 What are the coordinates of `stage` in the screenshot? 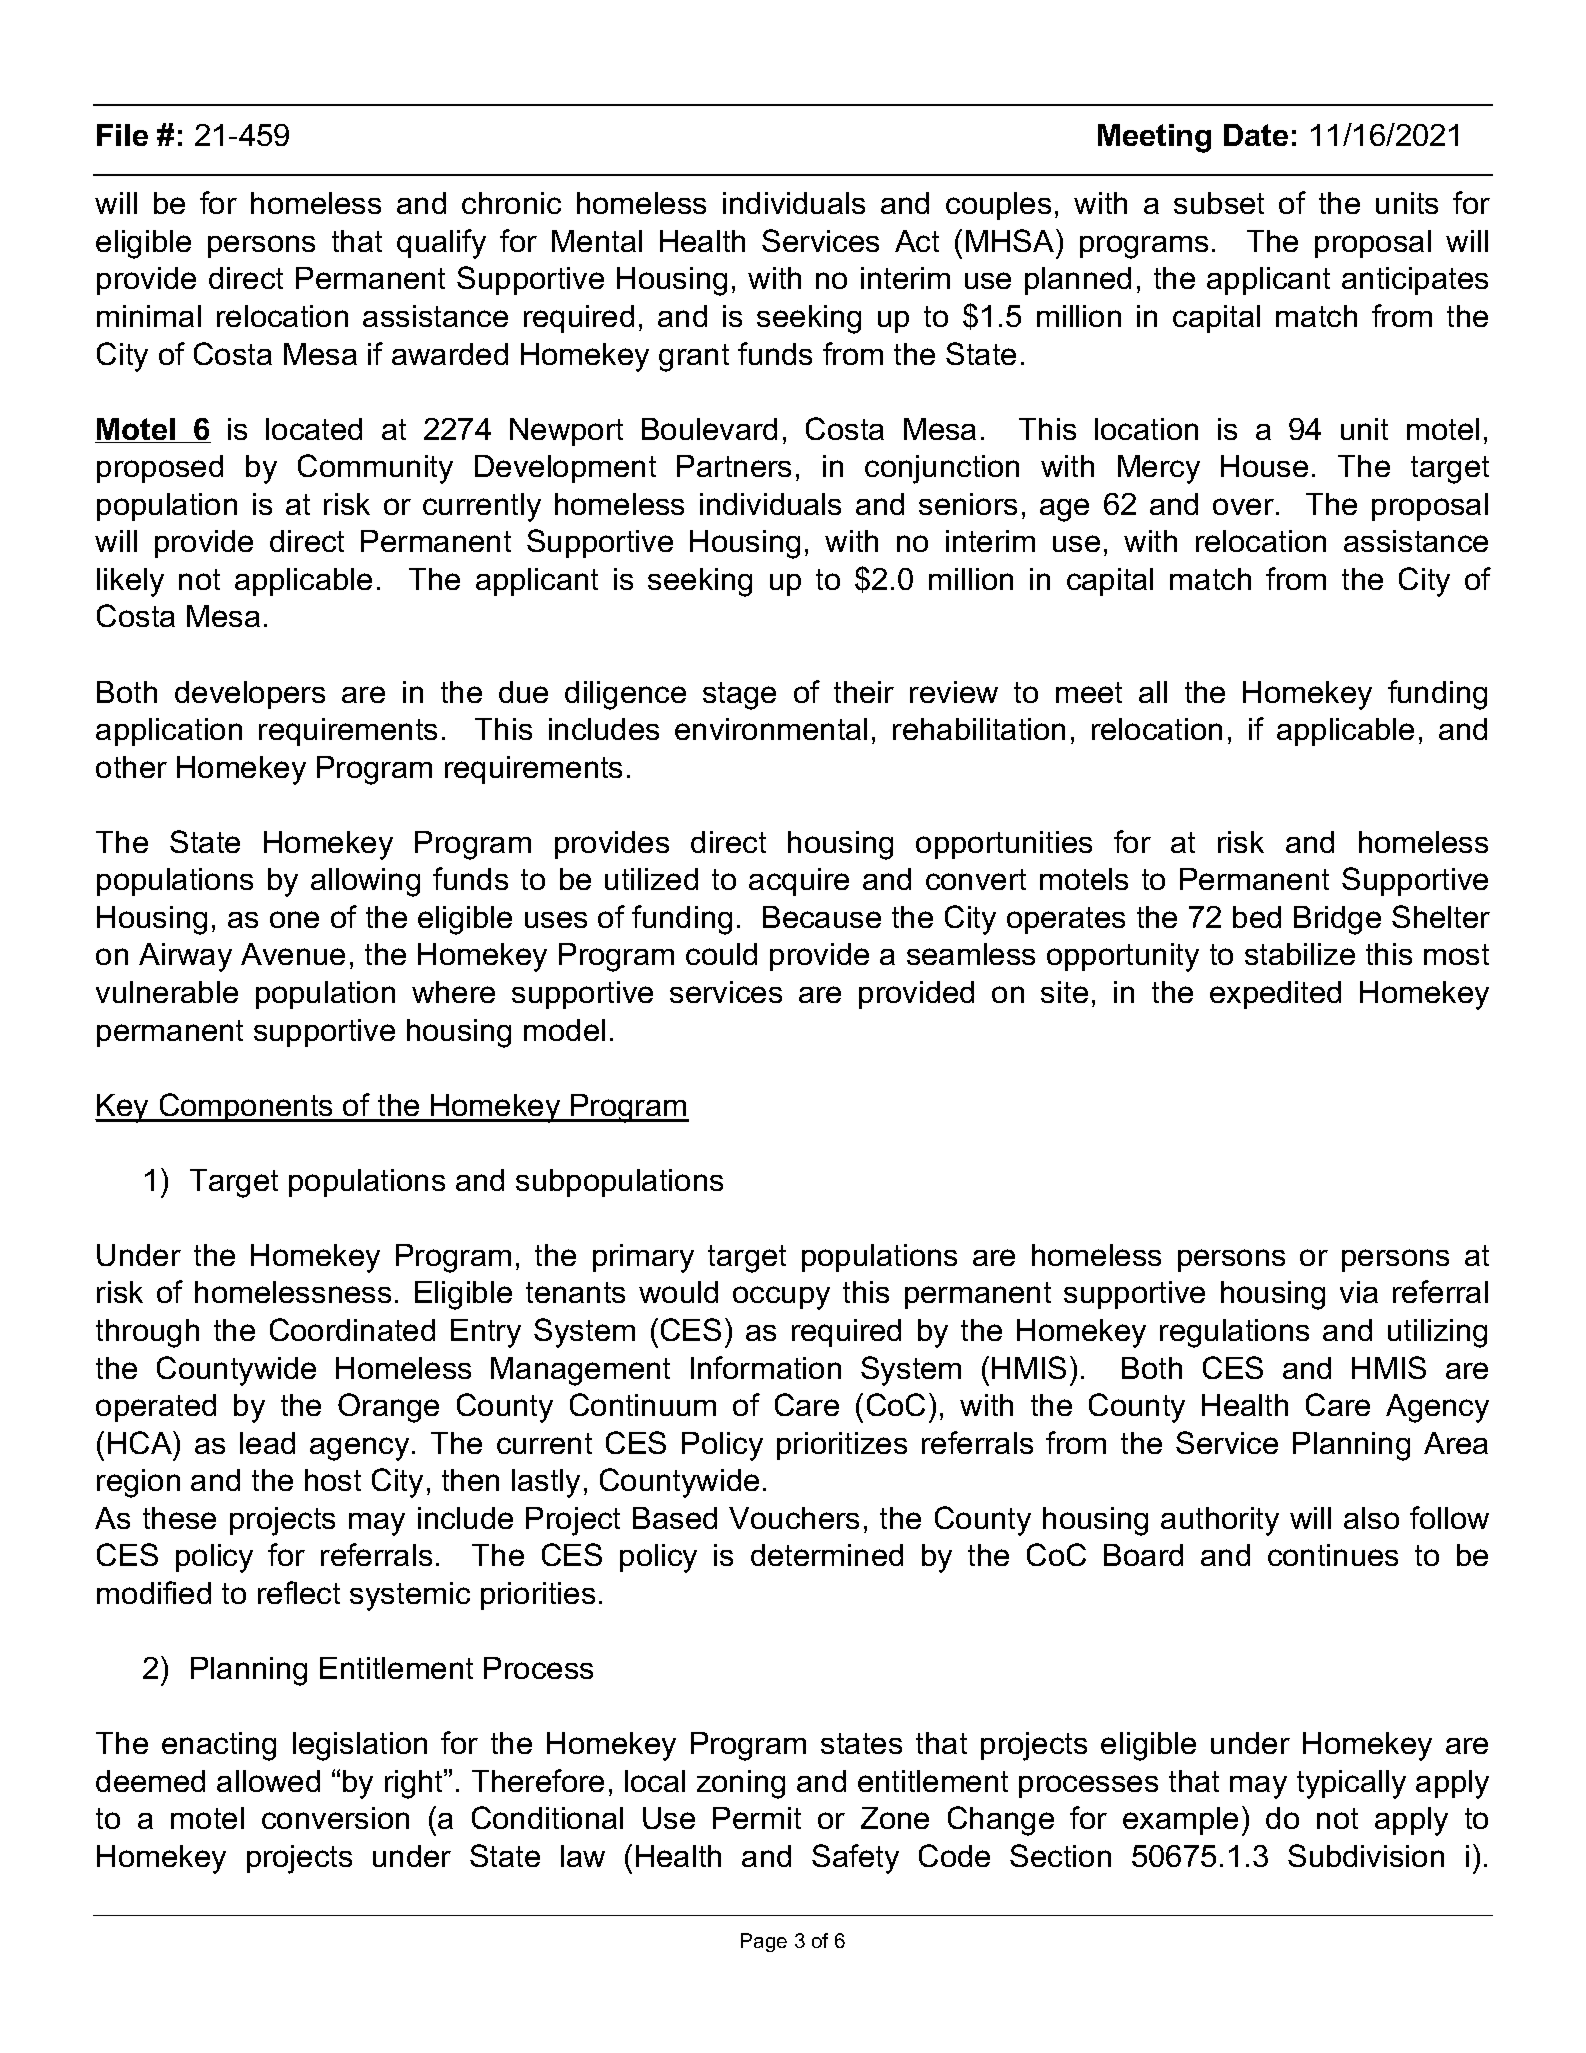 It's located at (739, 696).
